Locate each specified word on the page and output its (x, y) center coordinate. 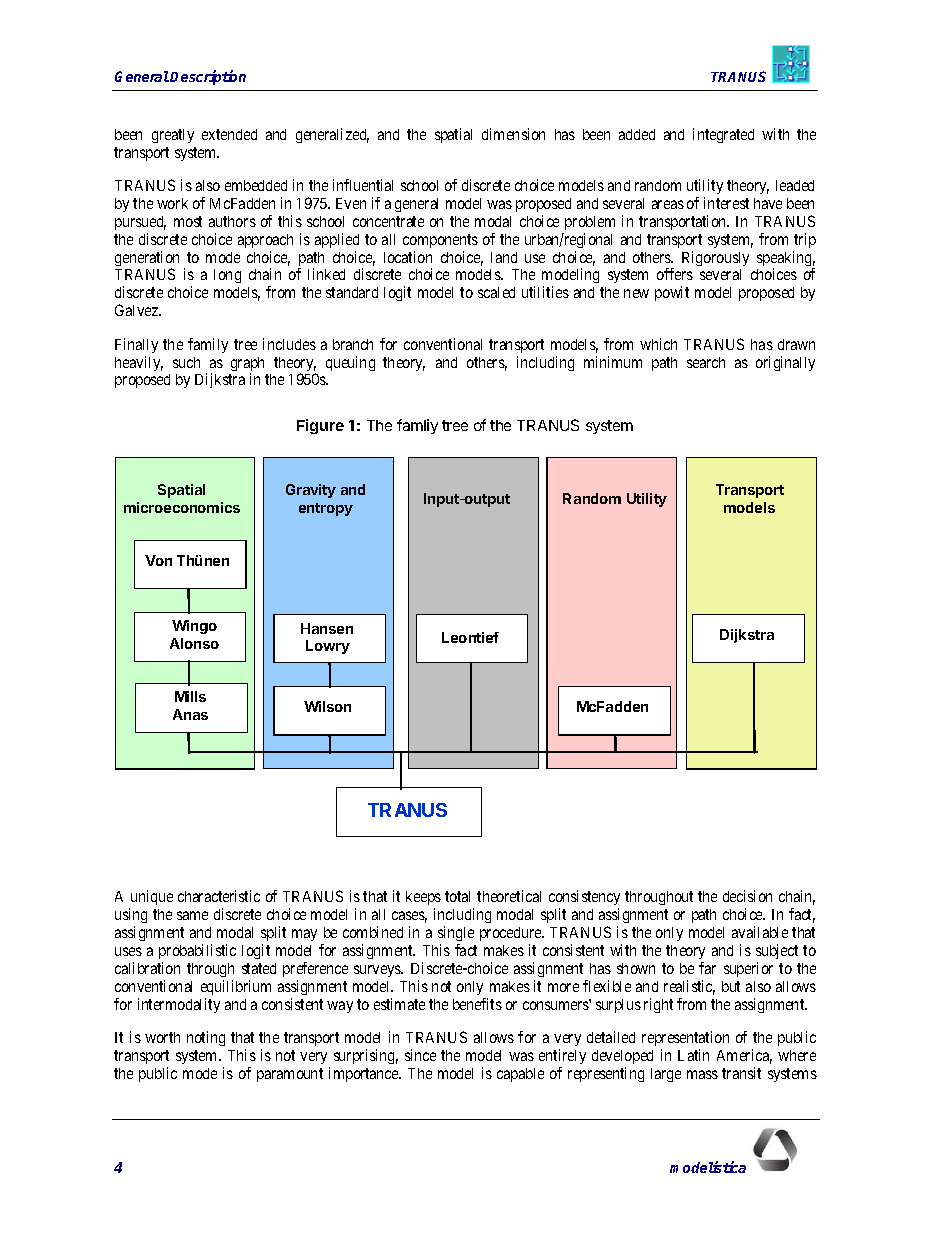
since (420, 1055)
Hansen (327, 628)
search (706, 362)
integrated (723, 135)
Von (158, 560)
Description (208, 77)
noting (206, 1038)
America (744, 1056)
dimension (513, 134)
